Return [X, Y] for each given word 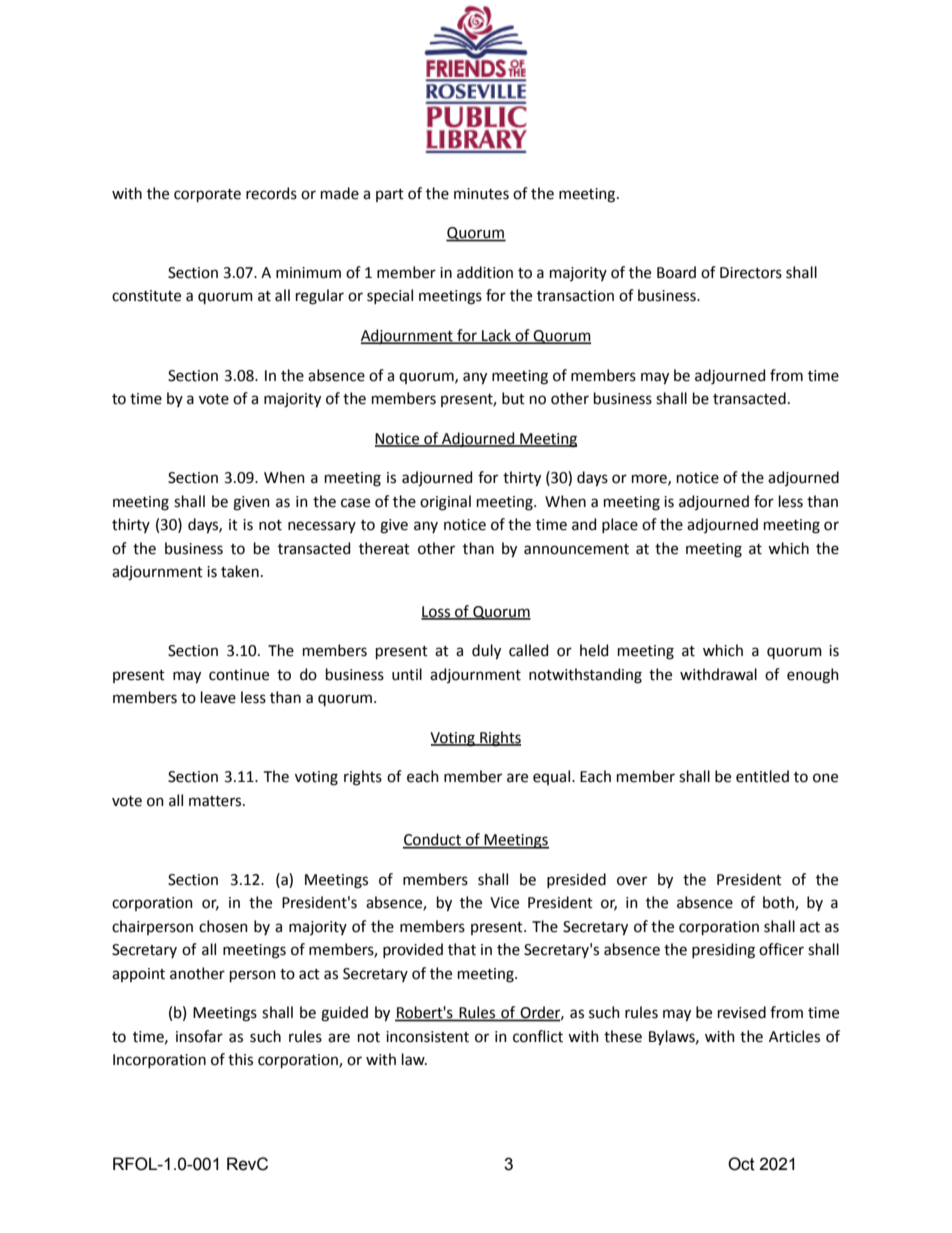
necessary [322, 527]
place [620, 525]
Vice [504, 903]
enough [813, 676]
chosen [223, 926]
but [513, 398]
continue [239, 675]
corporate [207, 195]
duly [486, 652]
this [240, 1059]
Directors [751, 273]
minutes [481, 194]
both [779, 903]
